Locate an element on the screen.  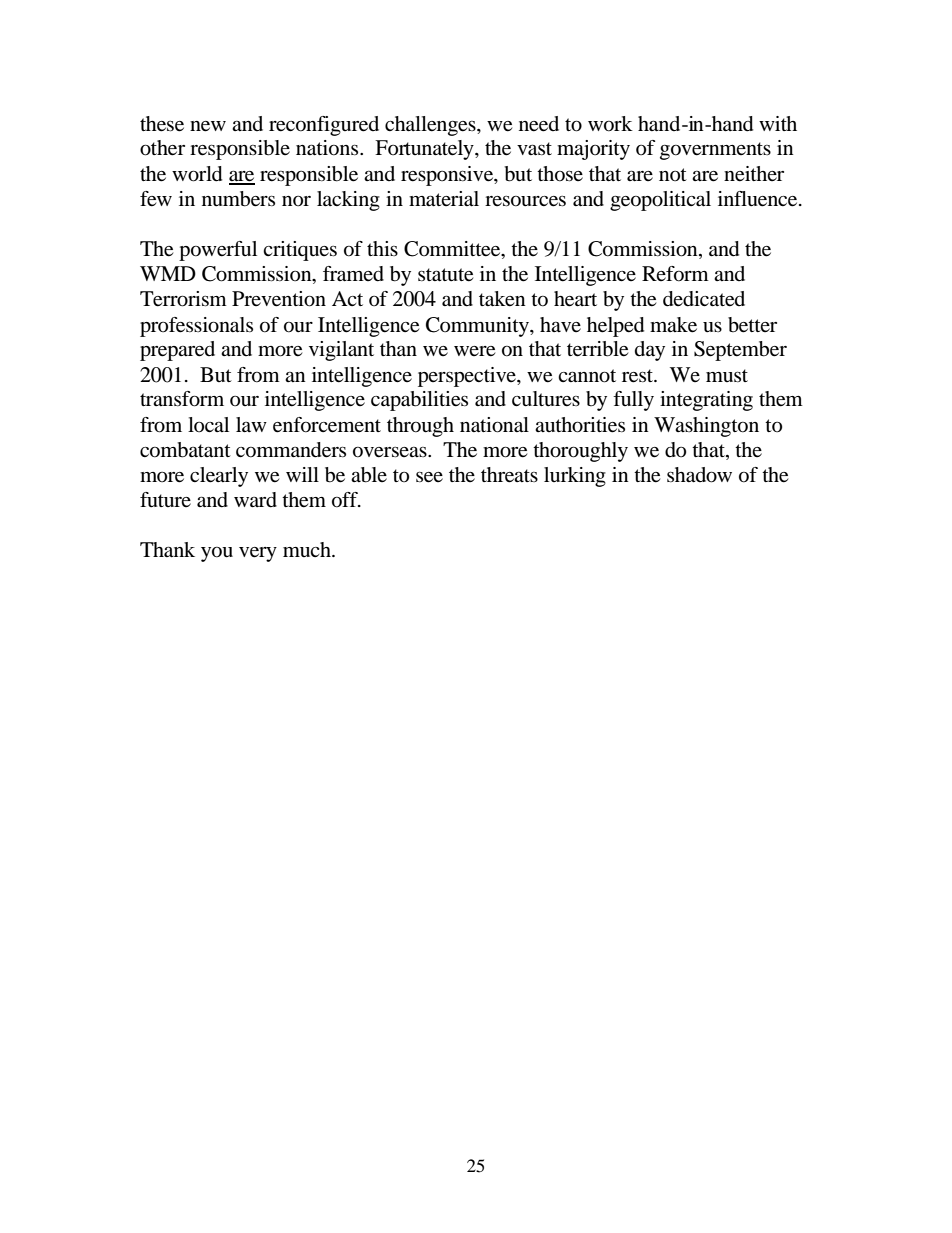
new is located at coordinates (208, 126).
